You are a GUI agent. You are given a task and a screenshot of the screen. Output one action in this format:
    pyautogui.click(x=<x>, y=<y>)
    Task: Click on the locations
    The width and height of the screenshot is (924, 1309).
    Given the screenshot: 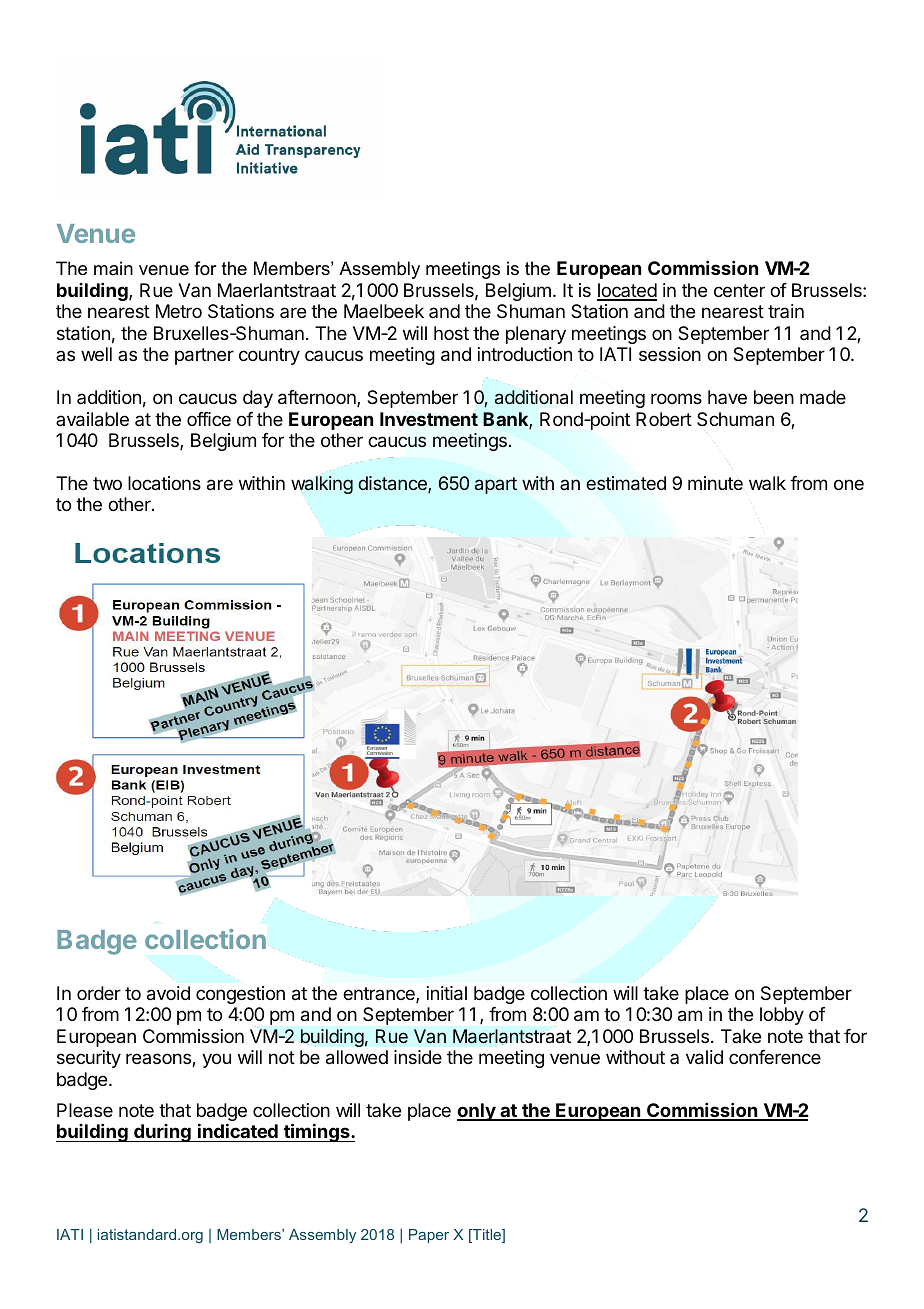 What is the action you would take?
    pyautogui.click(x=164, y=483)
